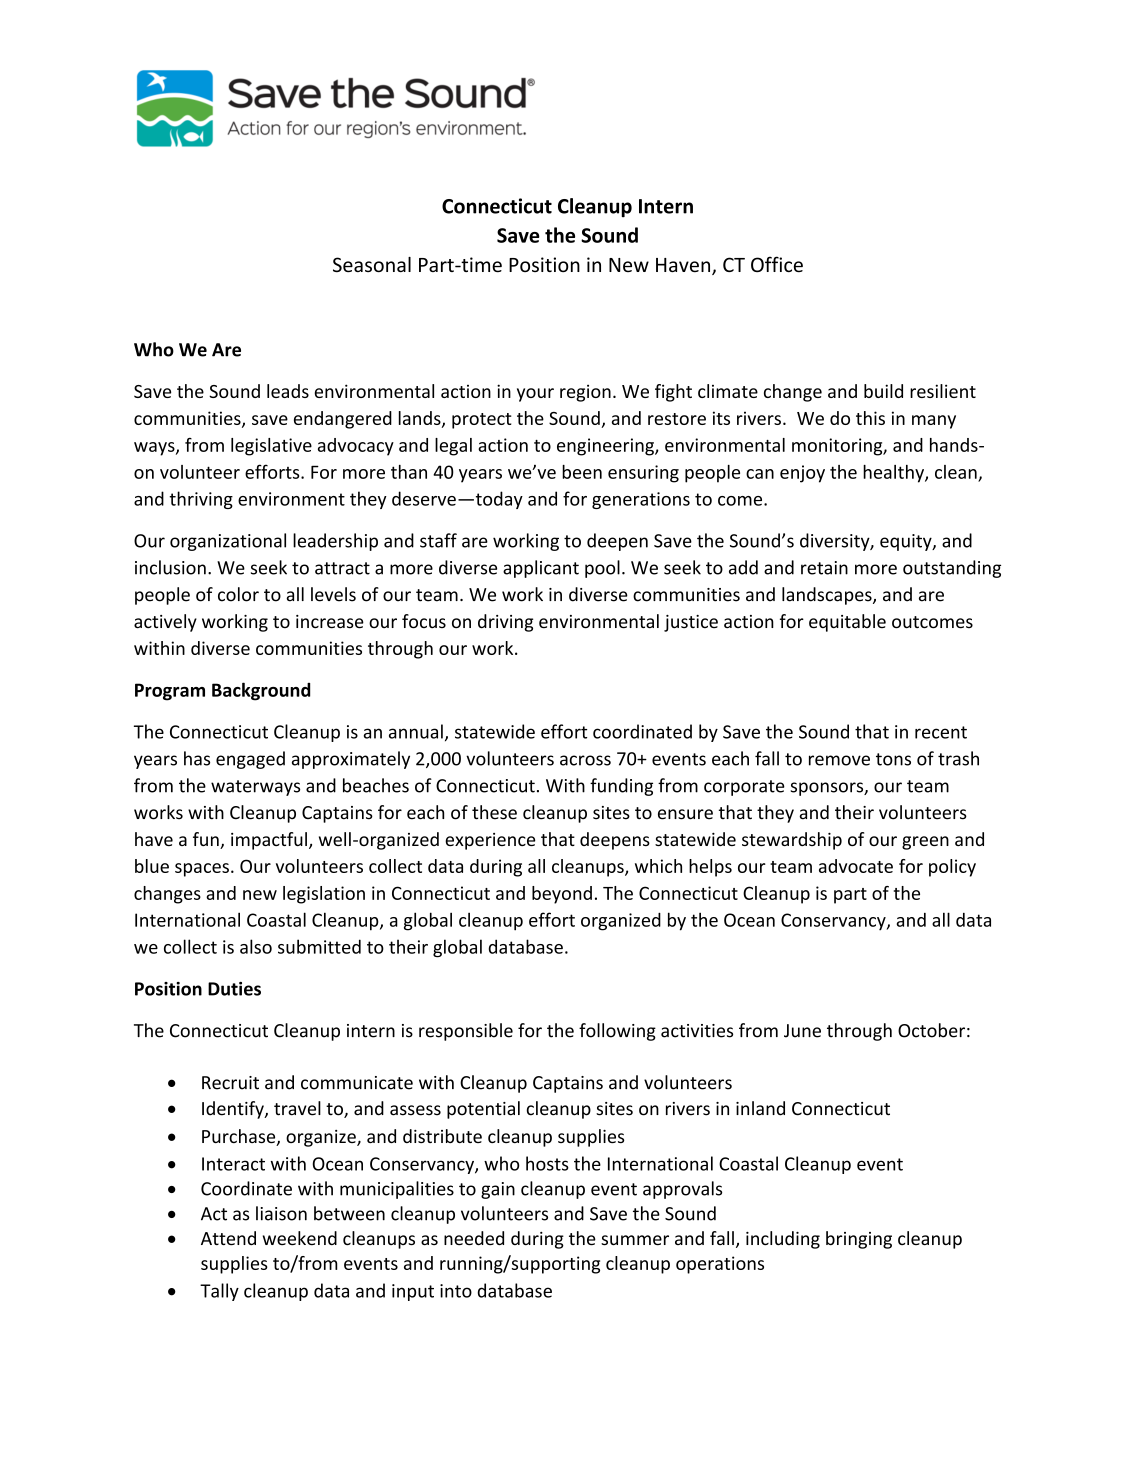 This screenshot has width=1136, height=1470. Describe the element at coordinates (856, 866) in the screenshot. I see `advocate` at that location.
